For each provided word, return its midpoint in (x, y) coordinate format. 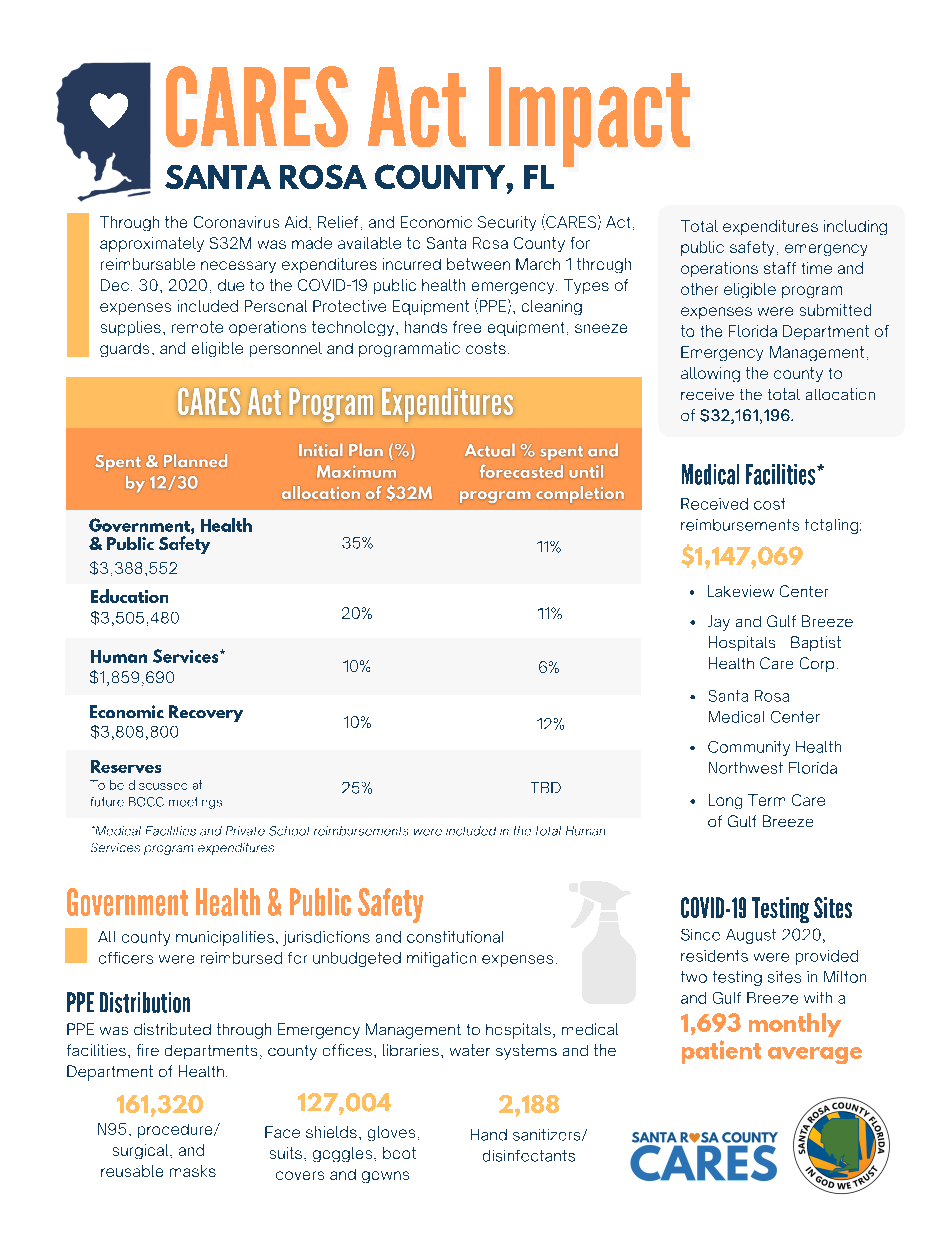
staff (780, 268)
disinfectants (529, 1156)
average (815, 1055)
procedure (176, 1131)
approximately (152, 244)
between (478, 264)
